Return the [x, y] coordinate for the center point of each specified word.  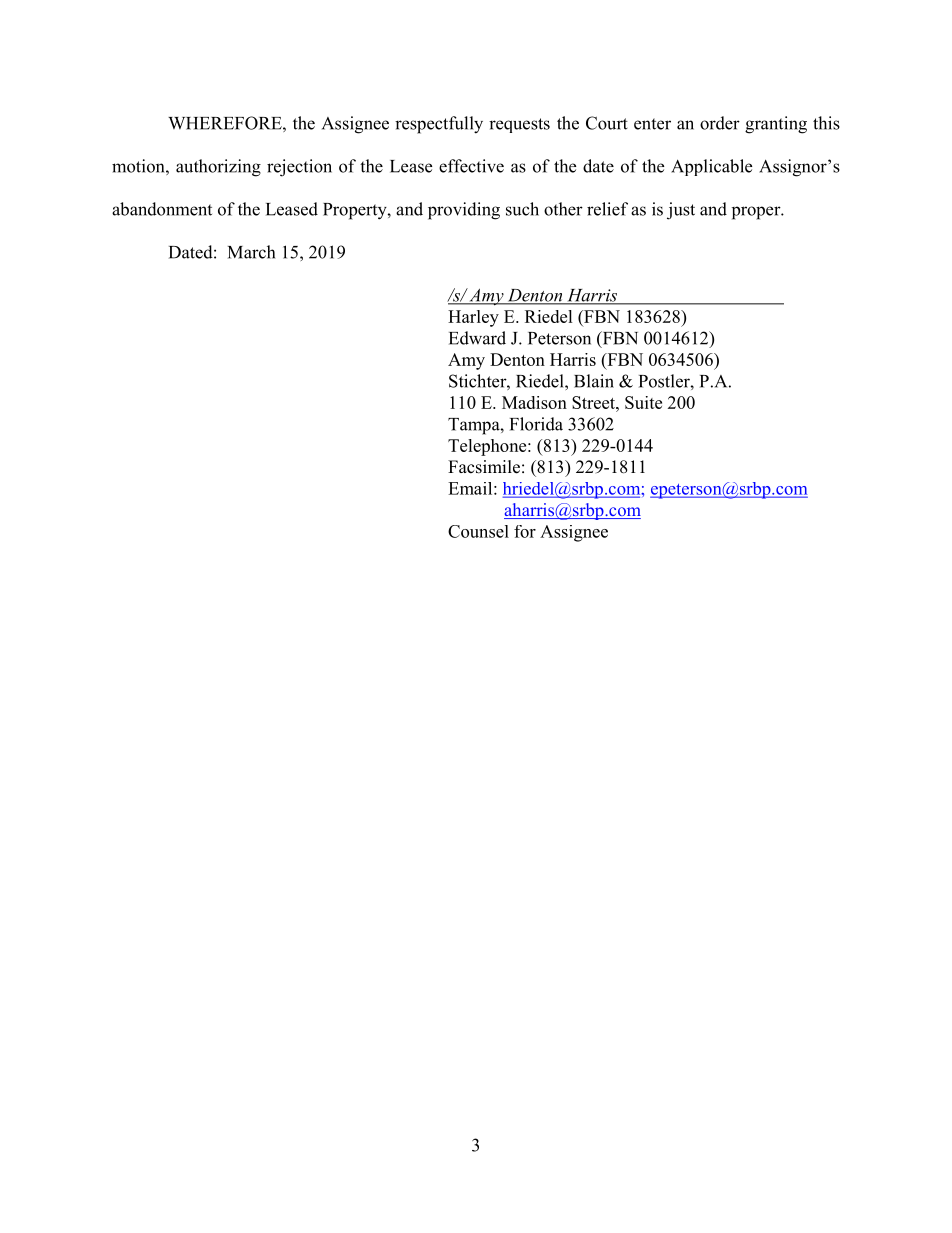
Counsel [478, 531]
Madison [534, 402]
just [681, 211]
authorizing [218, 168]
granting [776, 125]
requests [519, 125]
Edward [477, 338]
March [251, 252]
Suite [643, 402]
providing [464, 211]
